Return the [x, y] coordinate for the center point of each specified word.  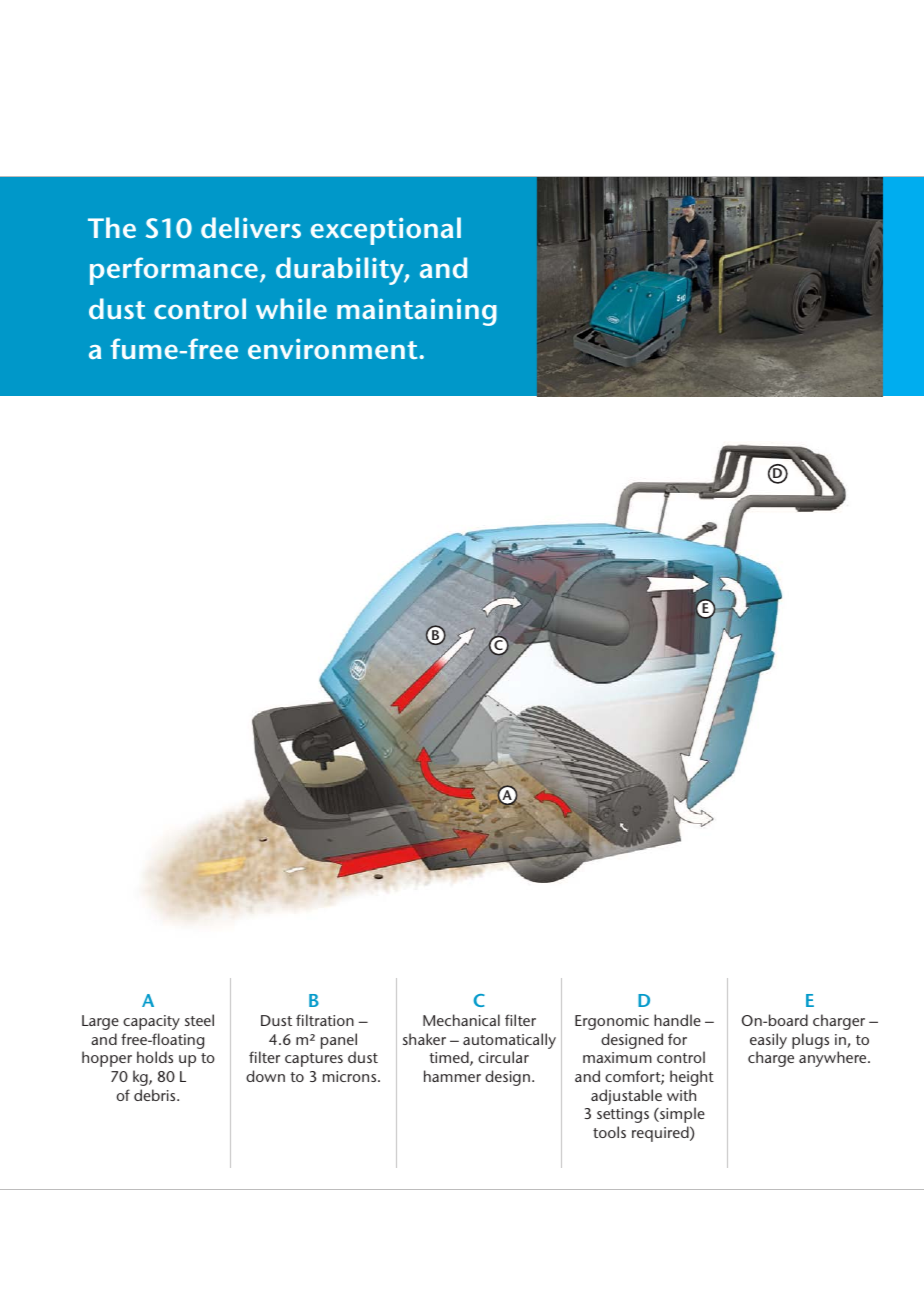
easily [768, 1042]
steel [199, 1020]
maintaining [417, 312]
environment [332, 349]
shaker [424, 1039]
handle [677, 1020]
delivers [251, 227]
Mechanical [461, 1020]
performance [174, 271]
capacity [151, 1022]
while [291, 308]
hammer [452, 1076]
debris [156, 1095]
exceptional [386, 231]
